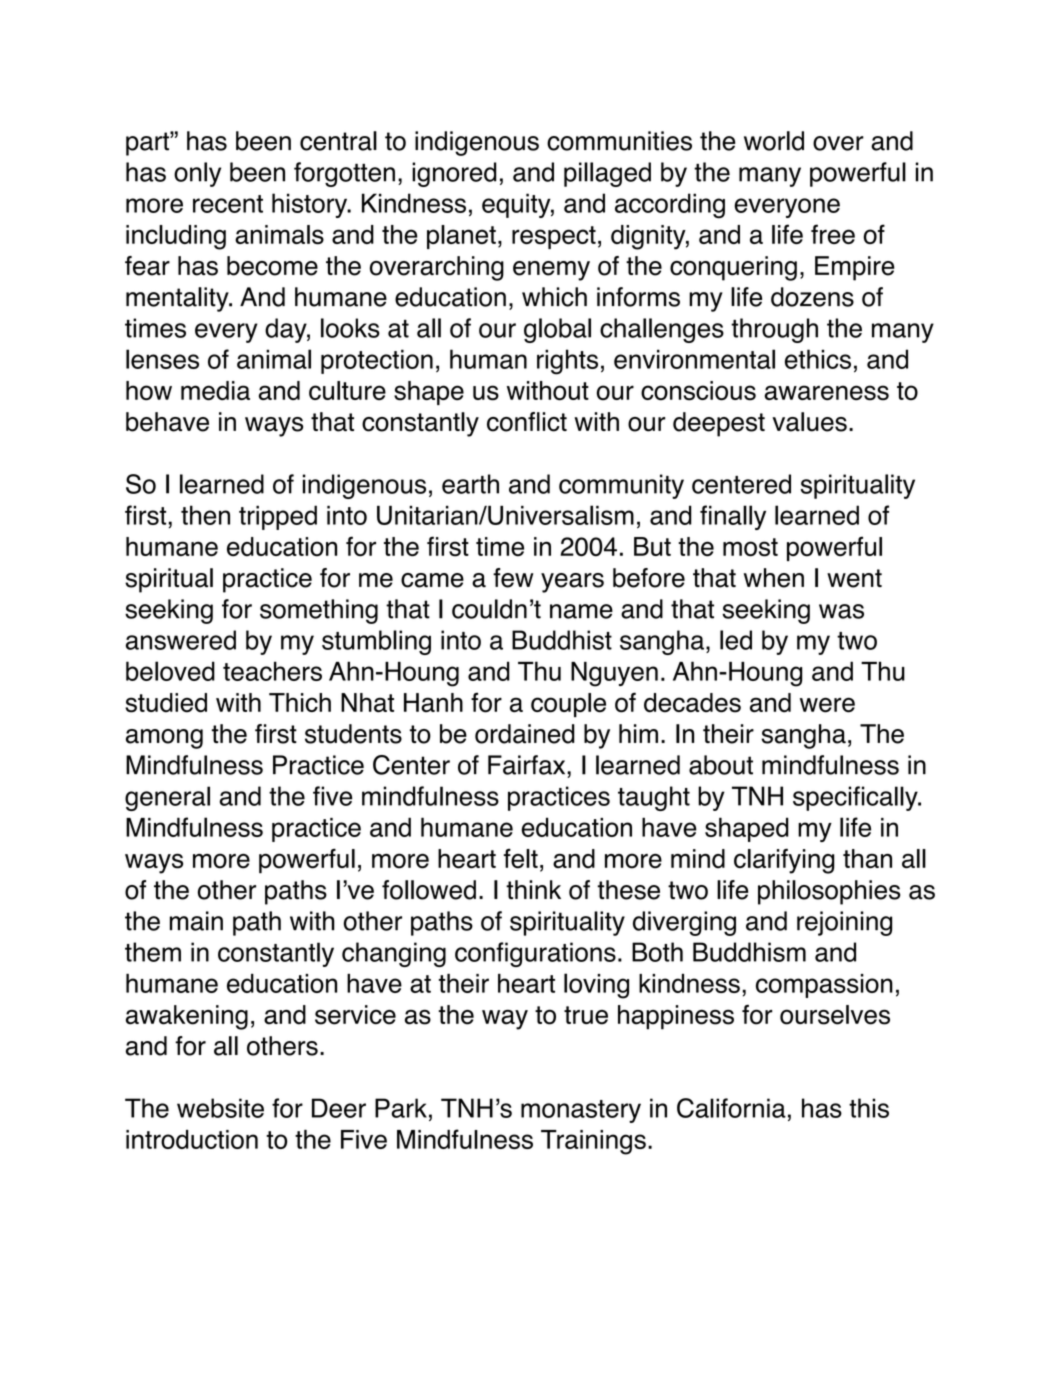  What do you see at coordinates (856, 798) in the screenshot?
I see `specifically` at bounding box center [856, 798].
